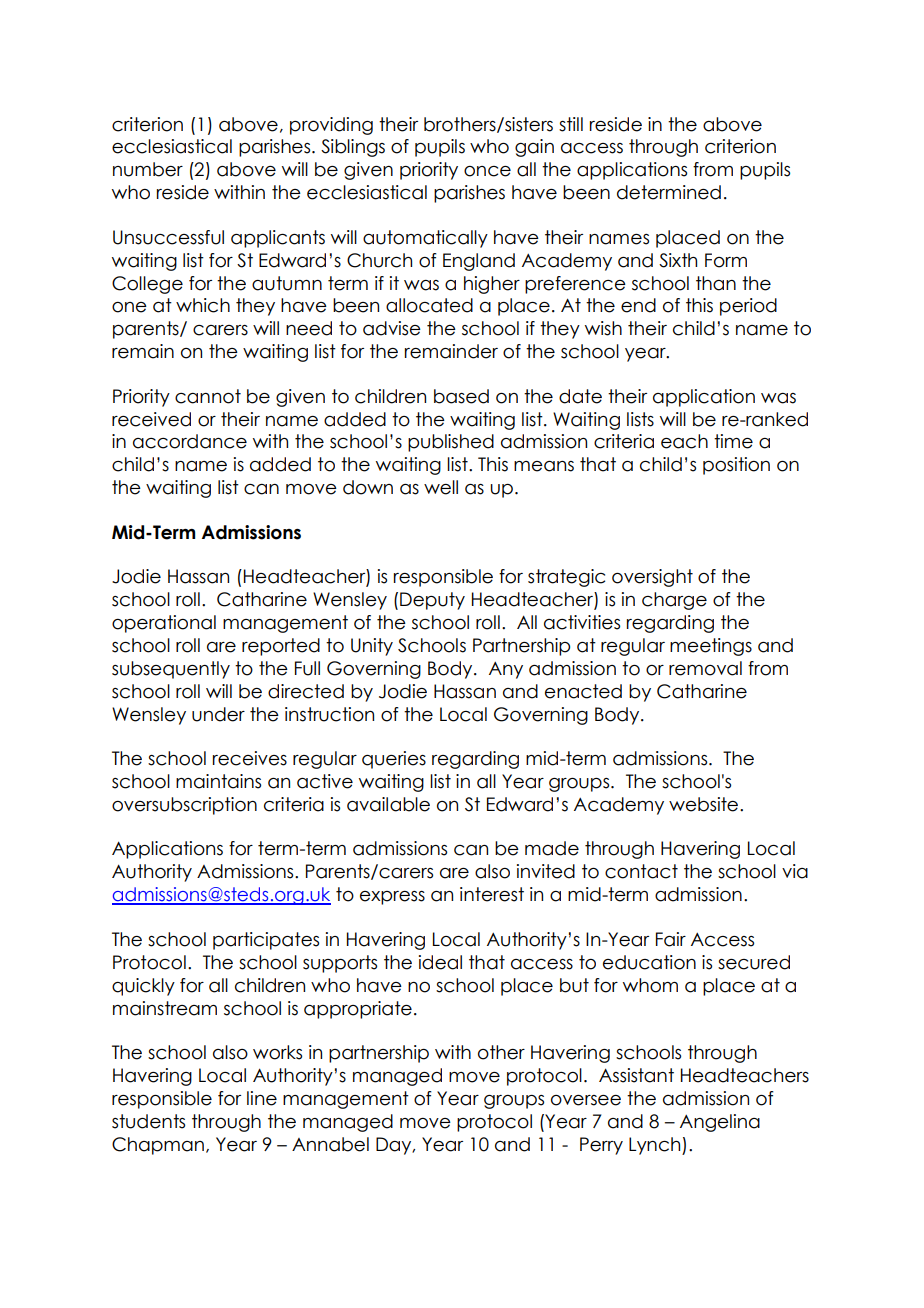 The image size is (924, 1308). Describe the element at coordinates (148, 169) in the document. I see `number` at that location.
